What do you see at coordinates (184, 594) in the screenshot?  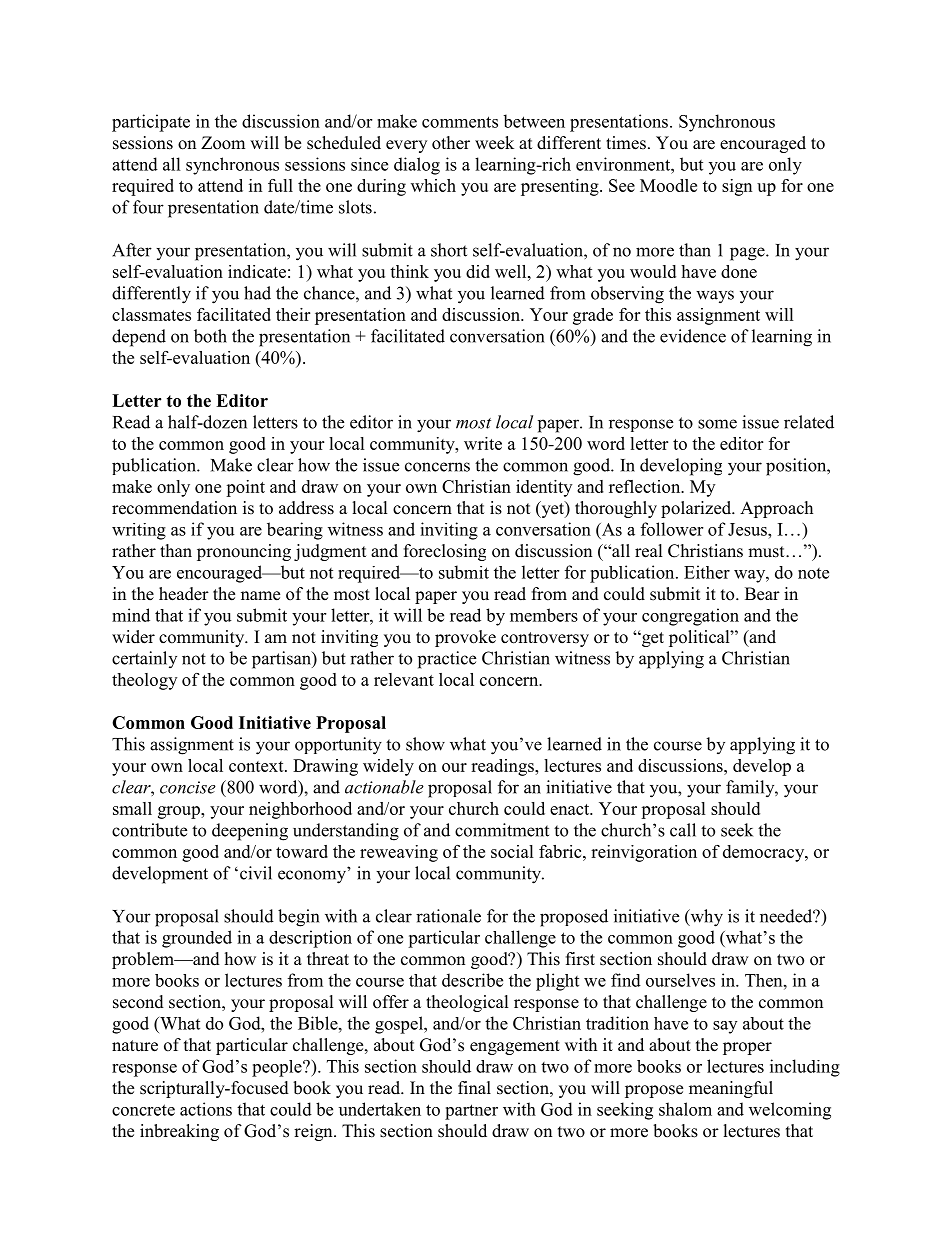 I see `header` at bounding box center [184, 594].
